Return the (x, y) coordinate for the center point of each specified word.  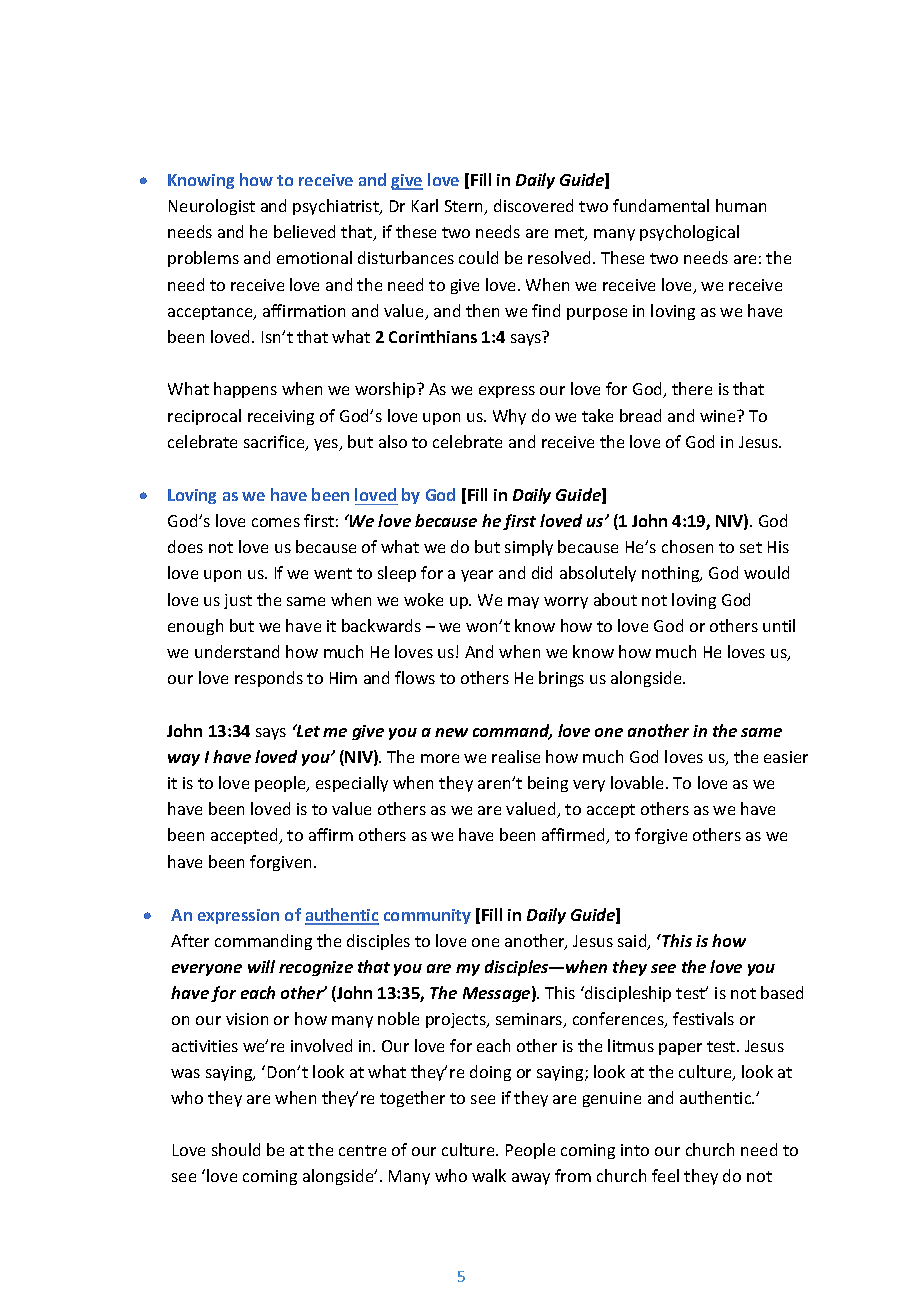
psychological (689, 233)
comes (276, 522)
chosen (687, 546)
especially (352, 784)
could (478, 257)
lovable (639, 782)
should (236, 1149)
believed (304, 231)
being (548, 784)
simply (529, 548)
